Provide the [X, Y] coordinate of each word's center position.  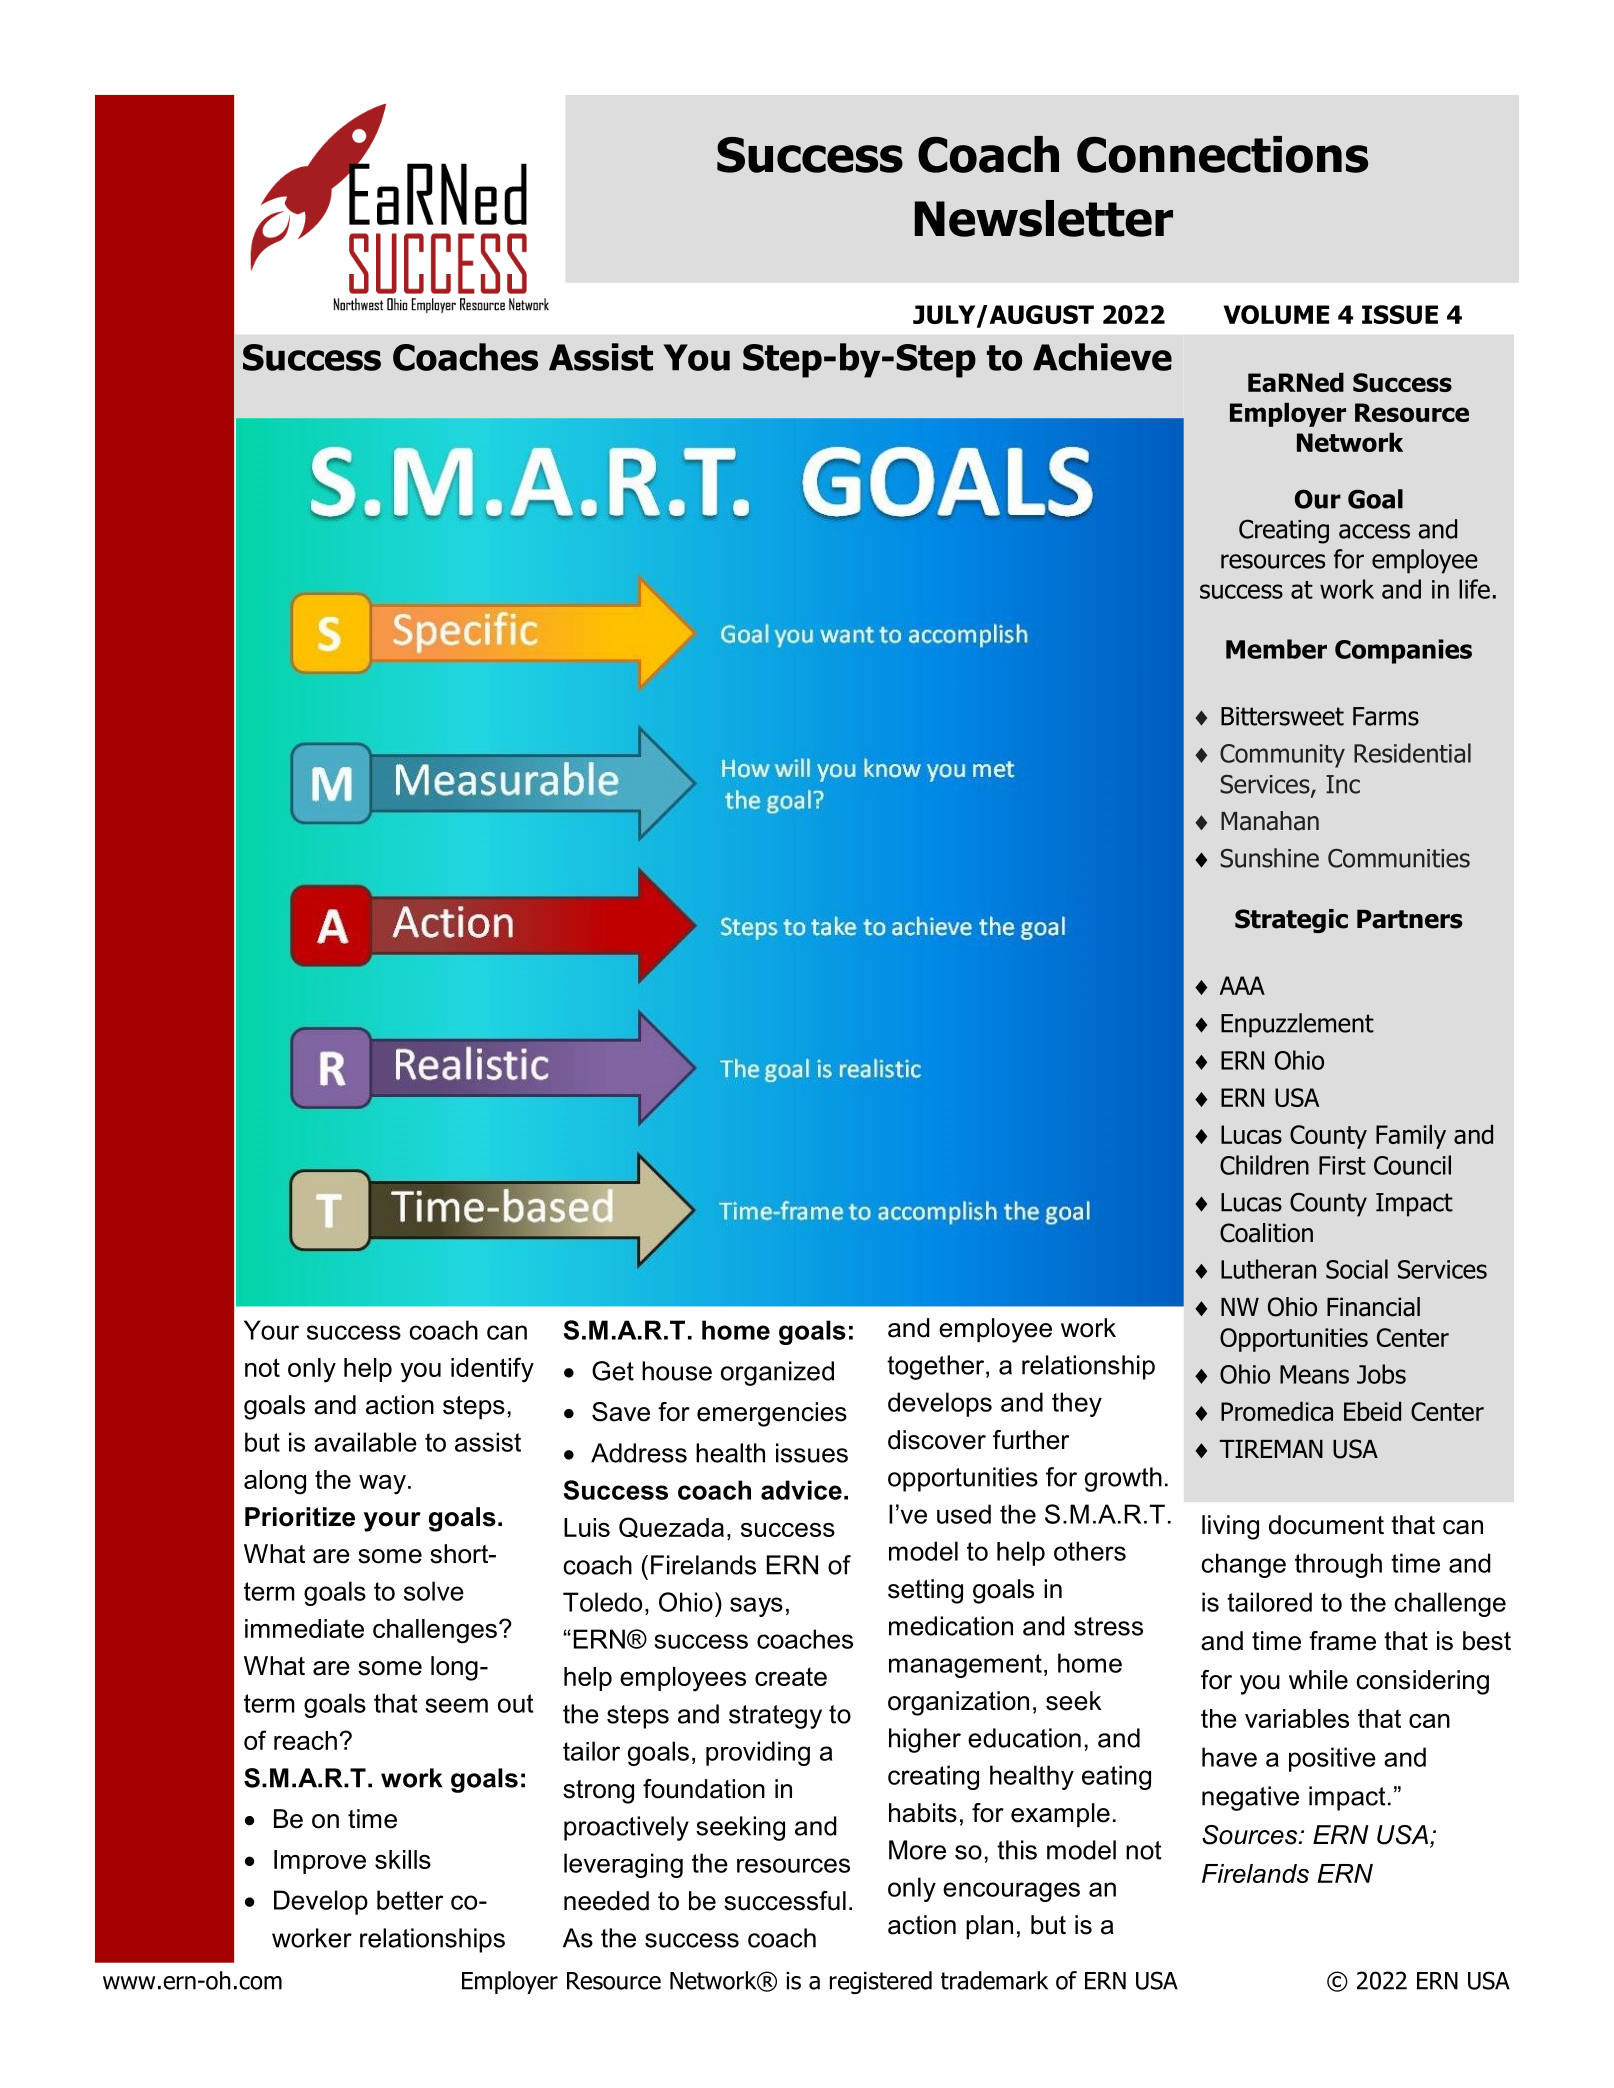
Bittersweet [1282, 716]
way [382, 1485]
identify [492, 1370]
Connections [1222, 154]
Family [1411, 1136]
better [410, 1900]
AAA [1242, 985]
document [1326, 1525]
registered [881, 1982]
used [964, 1514]
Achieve [1102, 357]
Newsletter [1044, 218]
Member [1276, 649]
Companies [1403, 651]
